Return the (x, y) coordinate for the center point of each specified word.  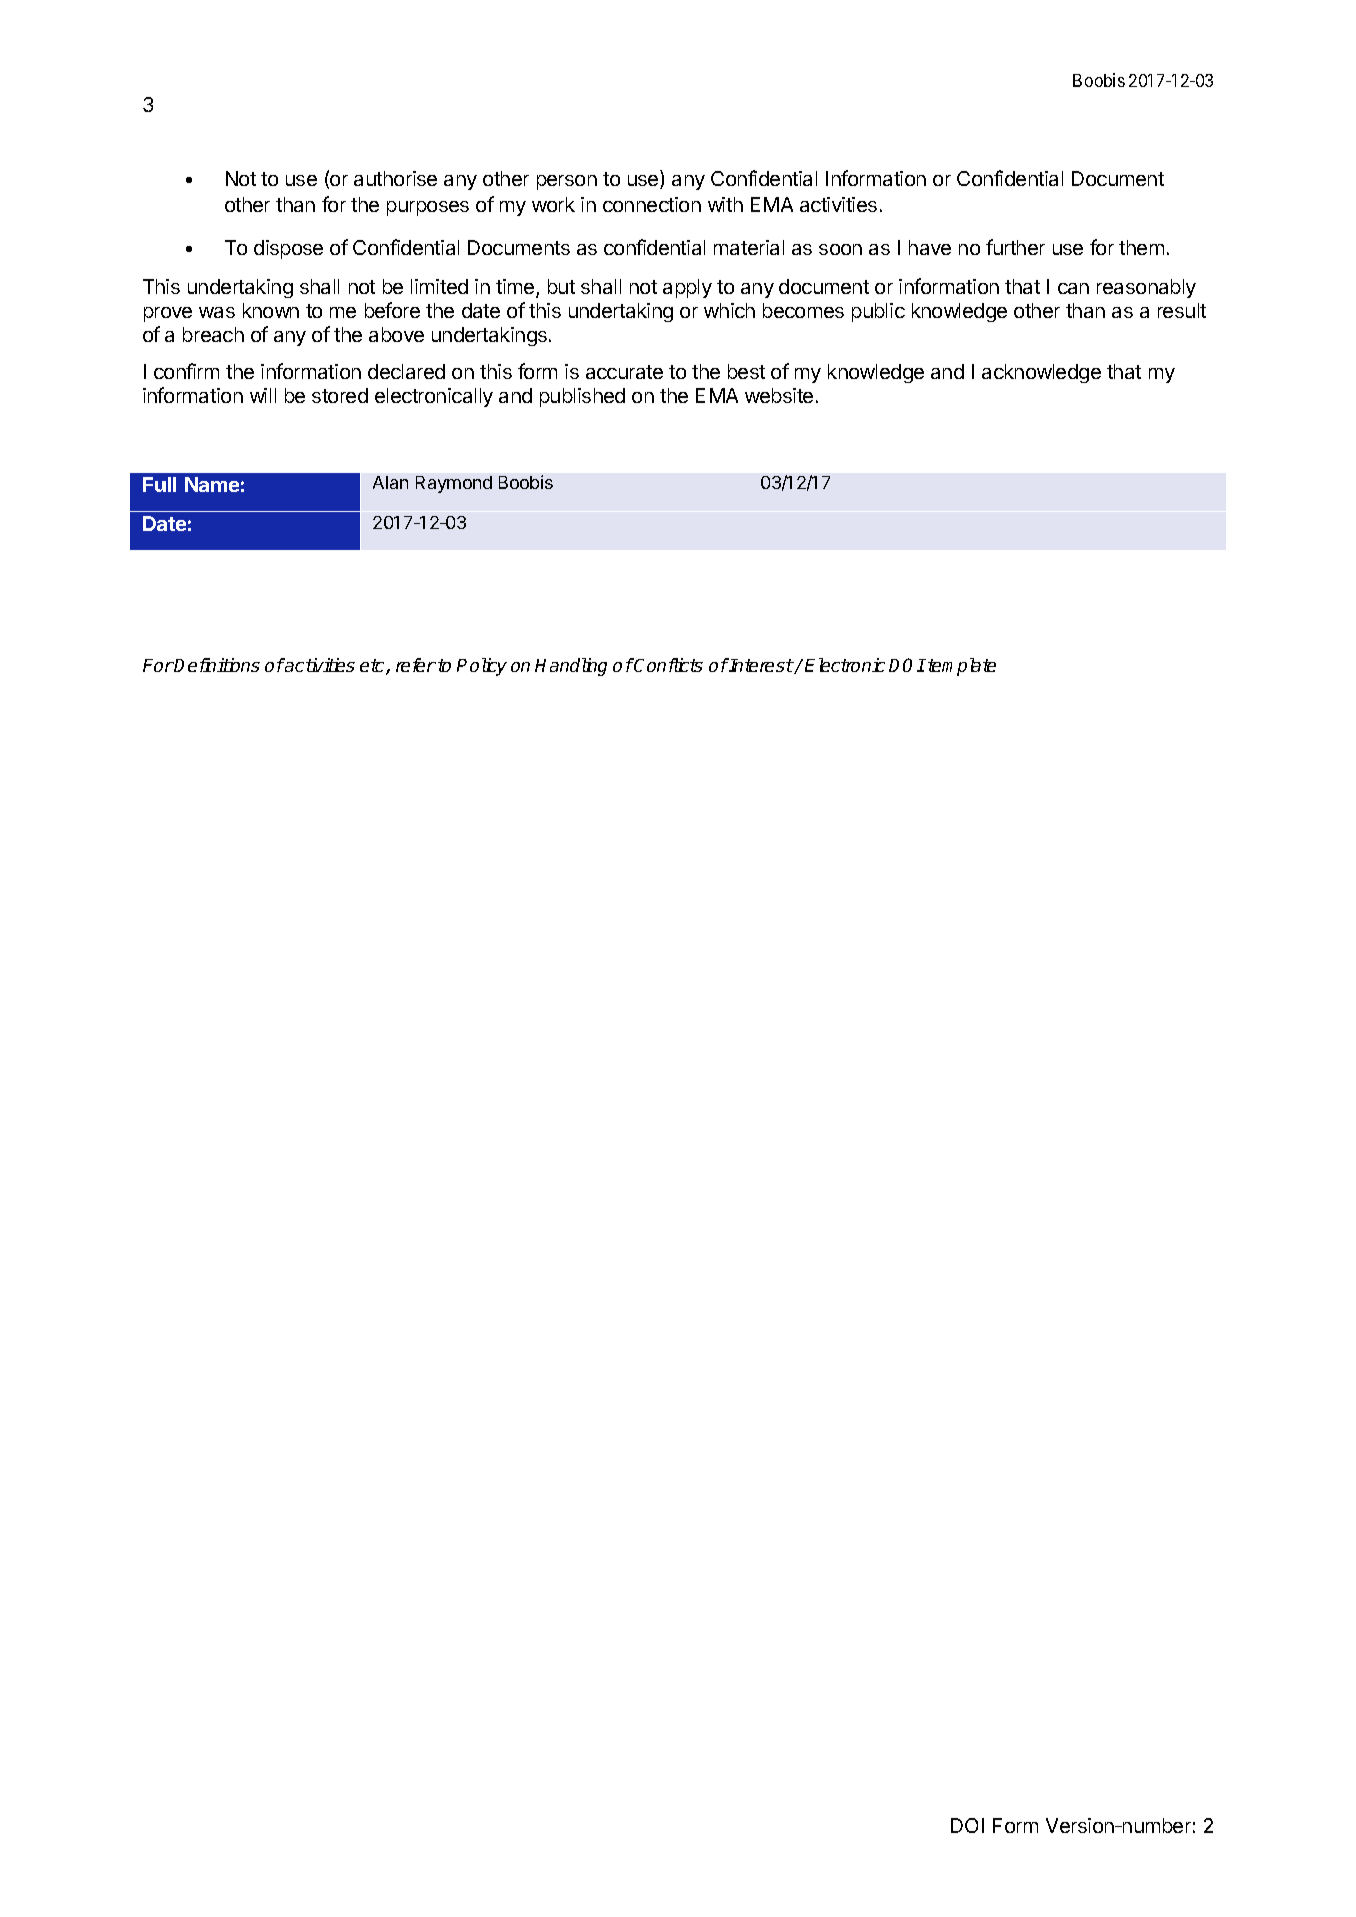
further (1015, 247)
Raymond (454, 484)
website (779, 395)
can (1073, 288)
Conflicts (668, 665)
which (729, 310)
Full (159, 484)
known (271, 310)
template (962, 667)
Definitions (216, 665)
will (263, 395)
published (582, 397)
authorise (395, 178)
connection (652, 204)
